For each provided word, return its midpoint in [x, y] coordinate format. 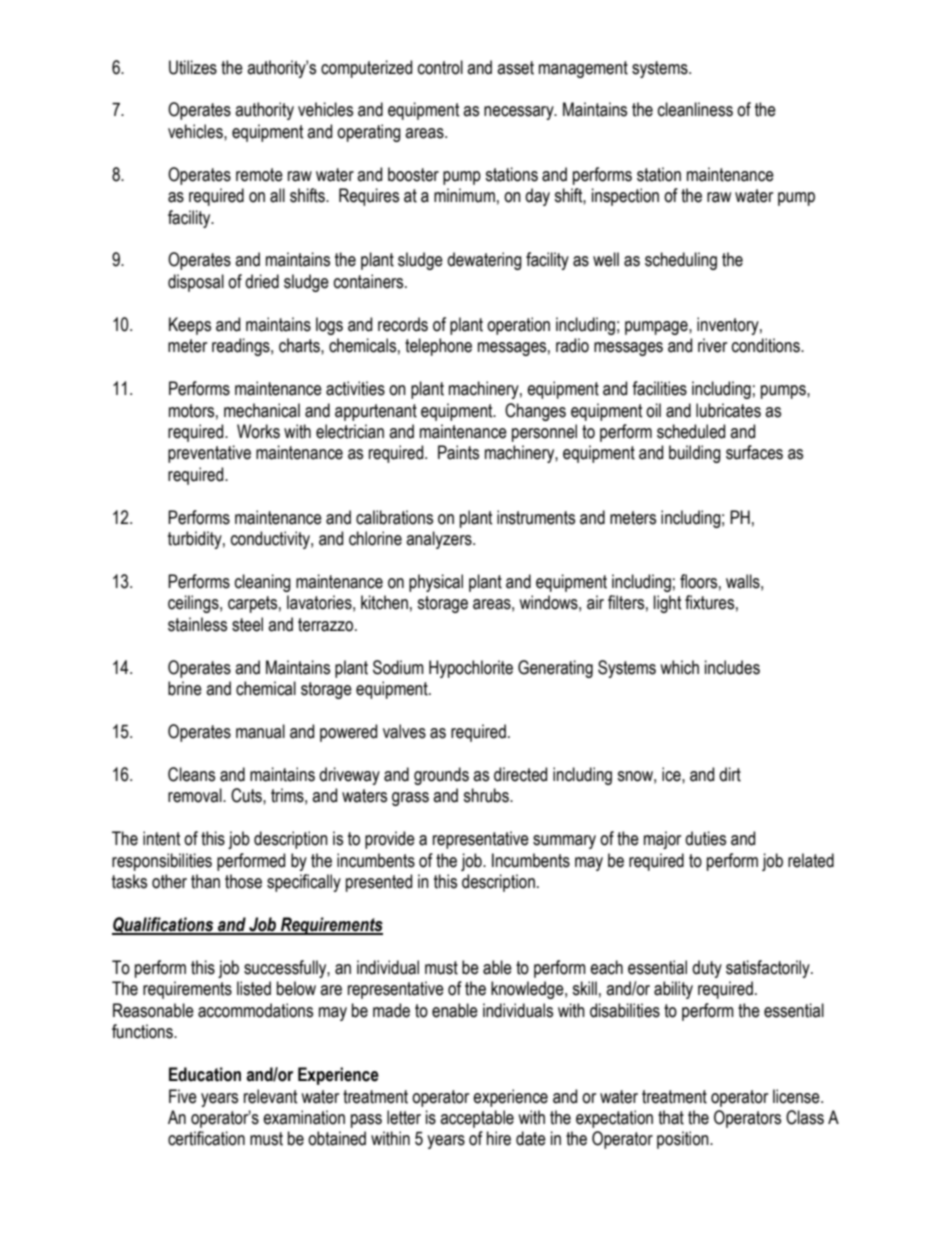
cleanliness [695, 109]
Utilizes [193, 67]
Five [183, 1096]
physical [436, 583]
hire [499, 1138]
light [668, 604]
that [671, 1117]
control [440, 67]
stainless [197, 624]
